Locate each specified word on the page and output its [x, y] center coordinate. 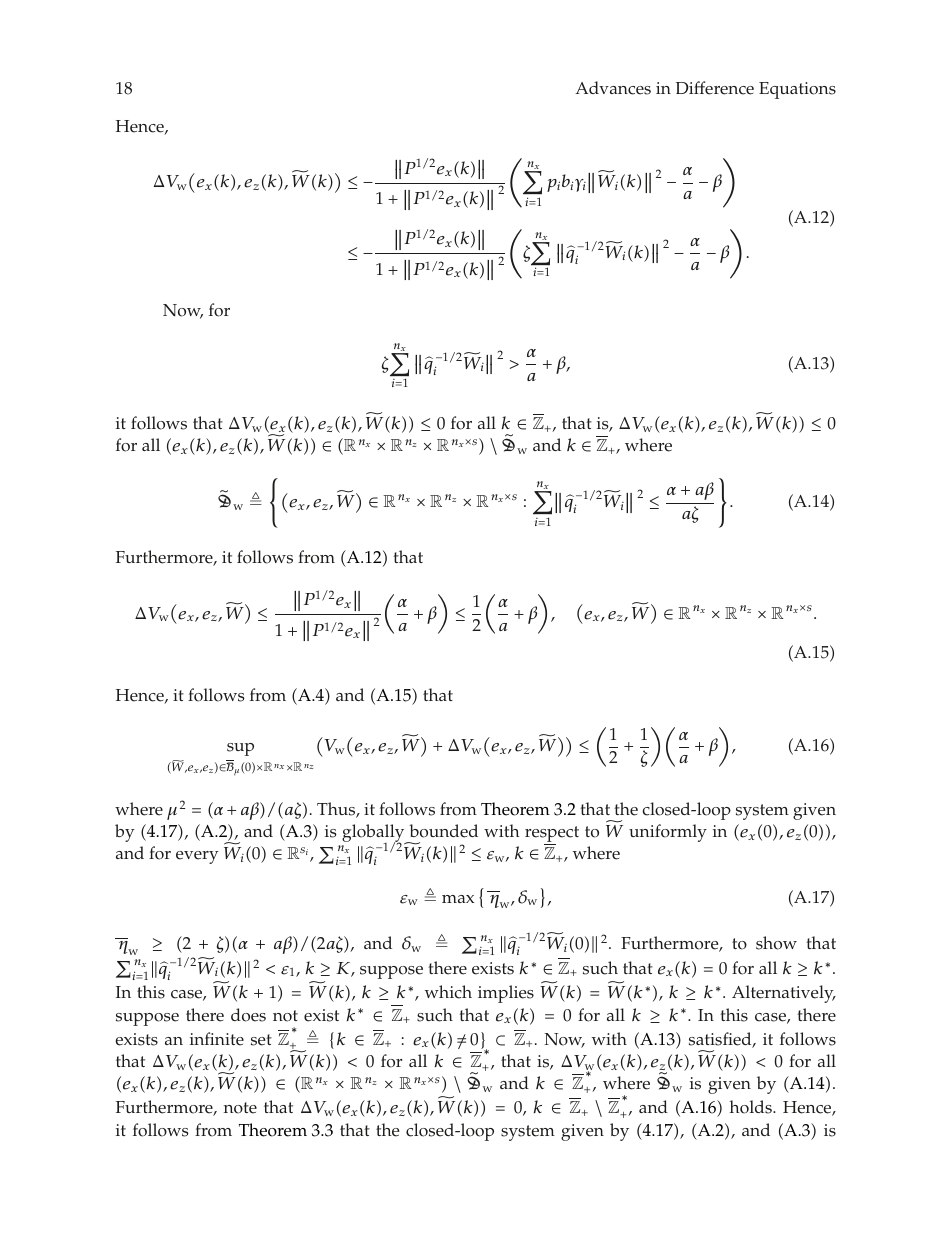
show [776, 943]
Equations [797, 90]
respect [552, 835]
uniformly [668, 833]
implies [506, 994]
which [448, 992]
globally [374, 834]
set [261, 1040]
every [197, 857]
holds [752, 1107]
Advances [613, 88]
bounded [443, 831]
